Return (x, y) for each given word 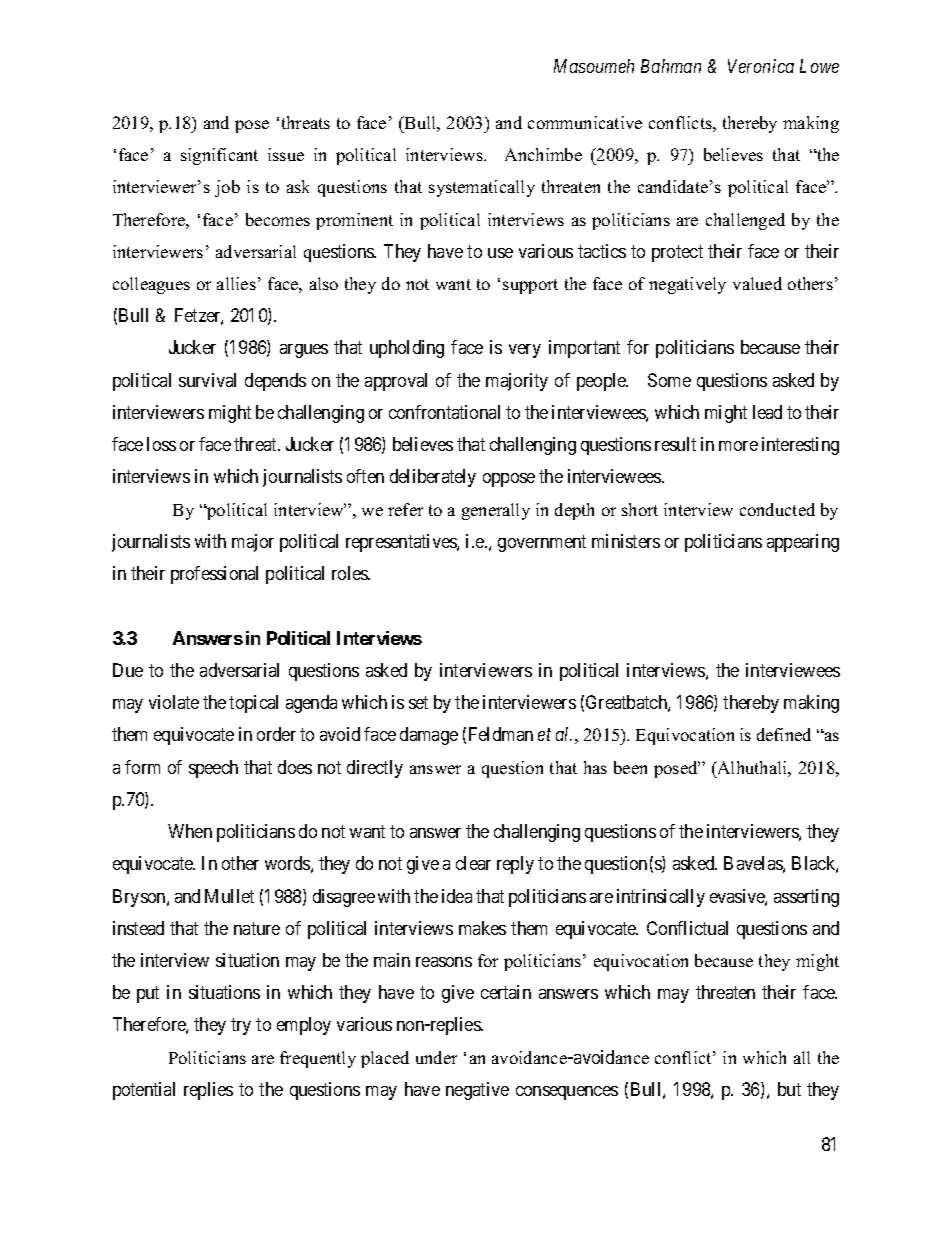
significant (219, 156)
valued (757, 283)
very (525, 351)
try (241, 1027)
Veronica (761, 66)
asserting (806, 898)
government (542, 543)
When (190, 831)
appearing (803, 543)
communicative (585, 122)
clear (473, 863)
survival (207, 380)
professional (214, 575)
